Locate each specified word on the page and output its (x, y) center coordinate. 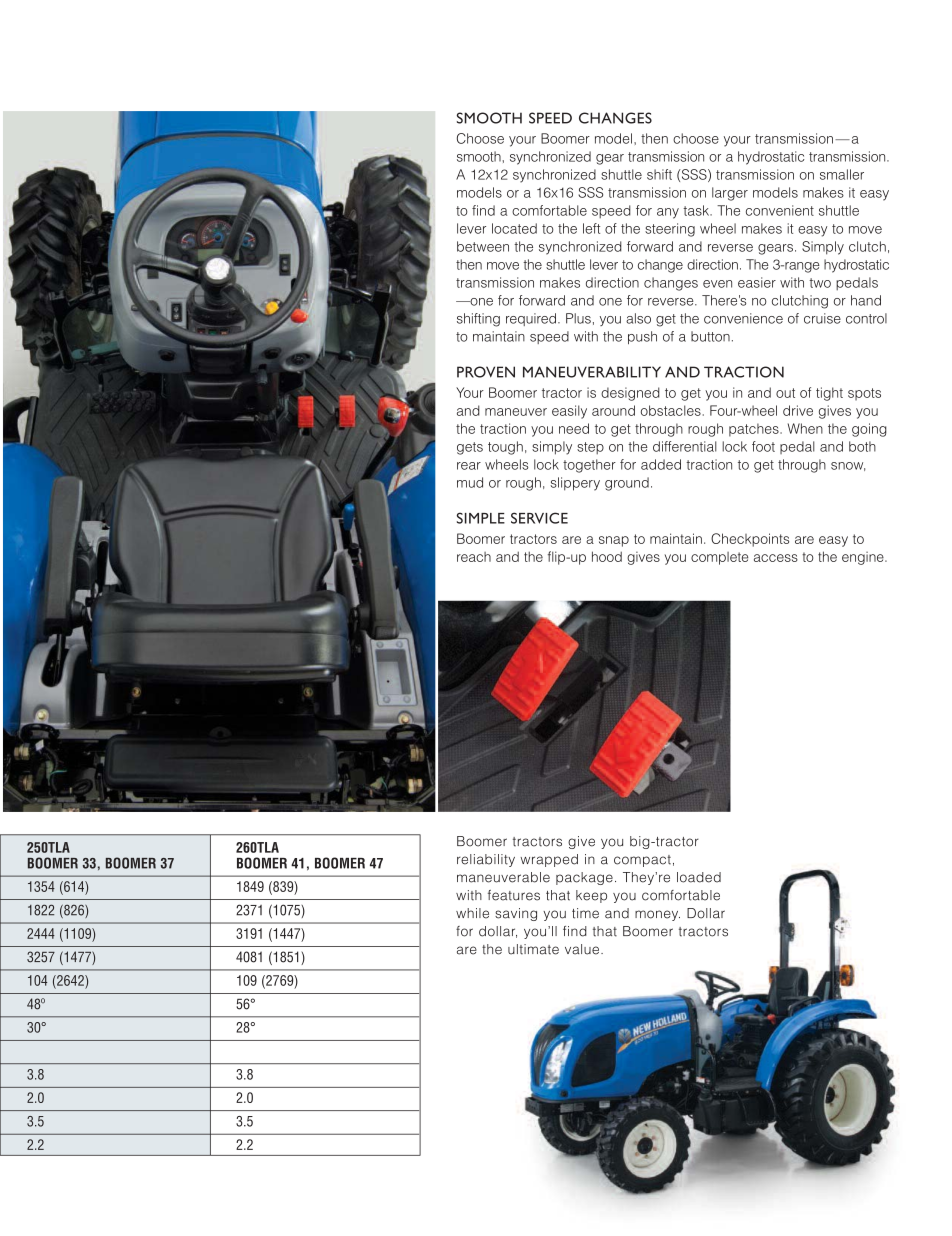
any (668, 213)
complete (719, 558)
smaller (842, 174)
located (514, 228)
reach (474, 557)
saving (516, 914)
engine (864, 558)
